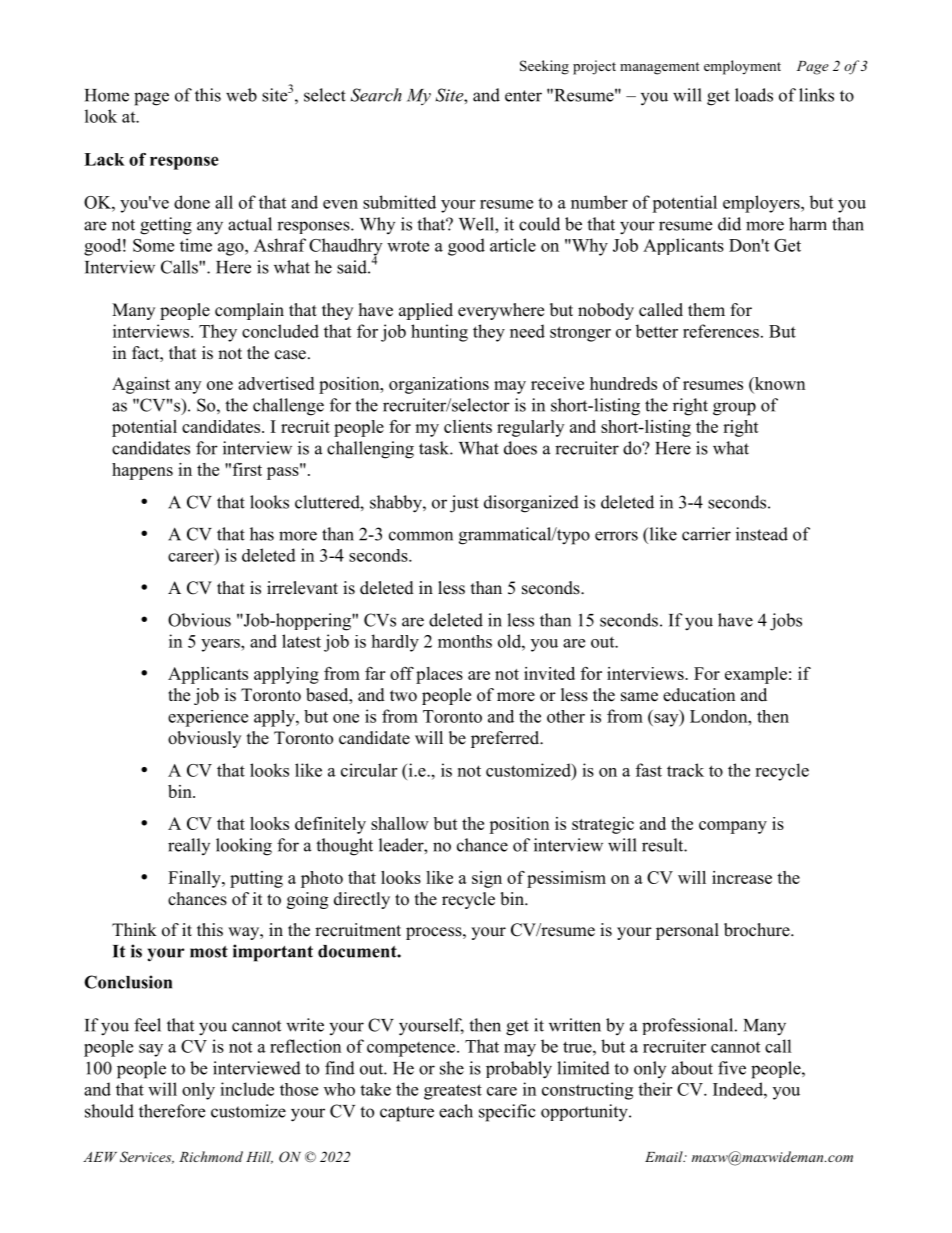 This screenshot has width=952, height=1233. I want to click on web, so click(241, 95).
